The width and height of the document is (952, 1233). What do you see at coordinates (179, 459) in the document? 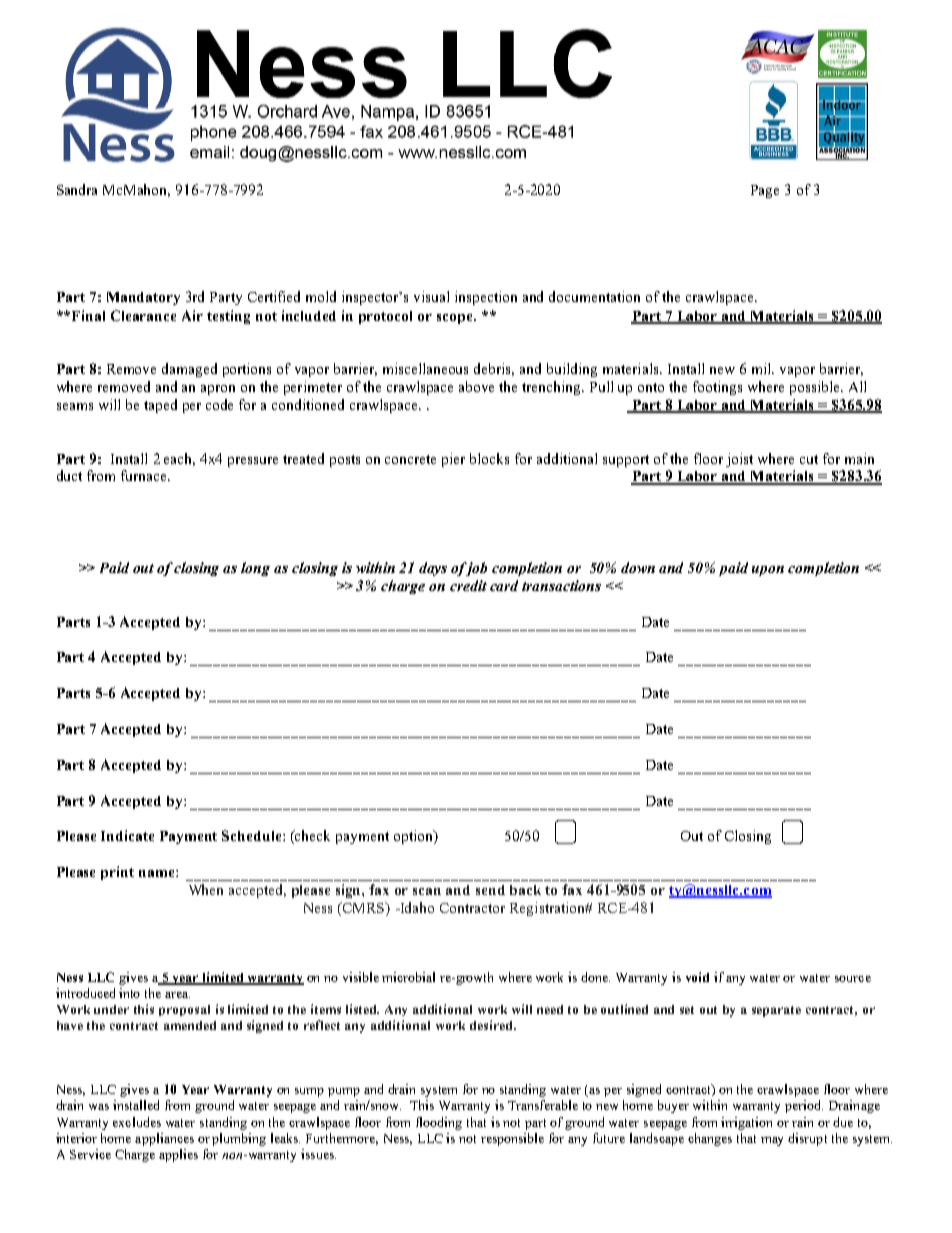
I see `each` at bounding box center [179, 459].
